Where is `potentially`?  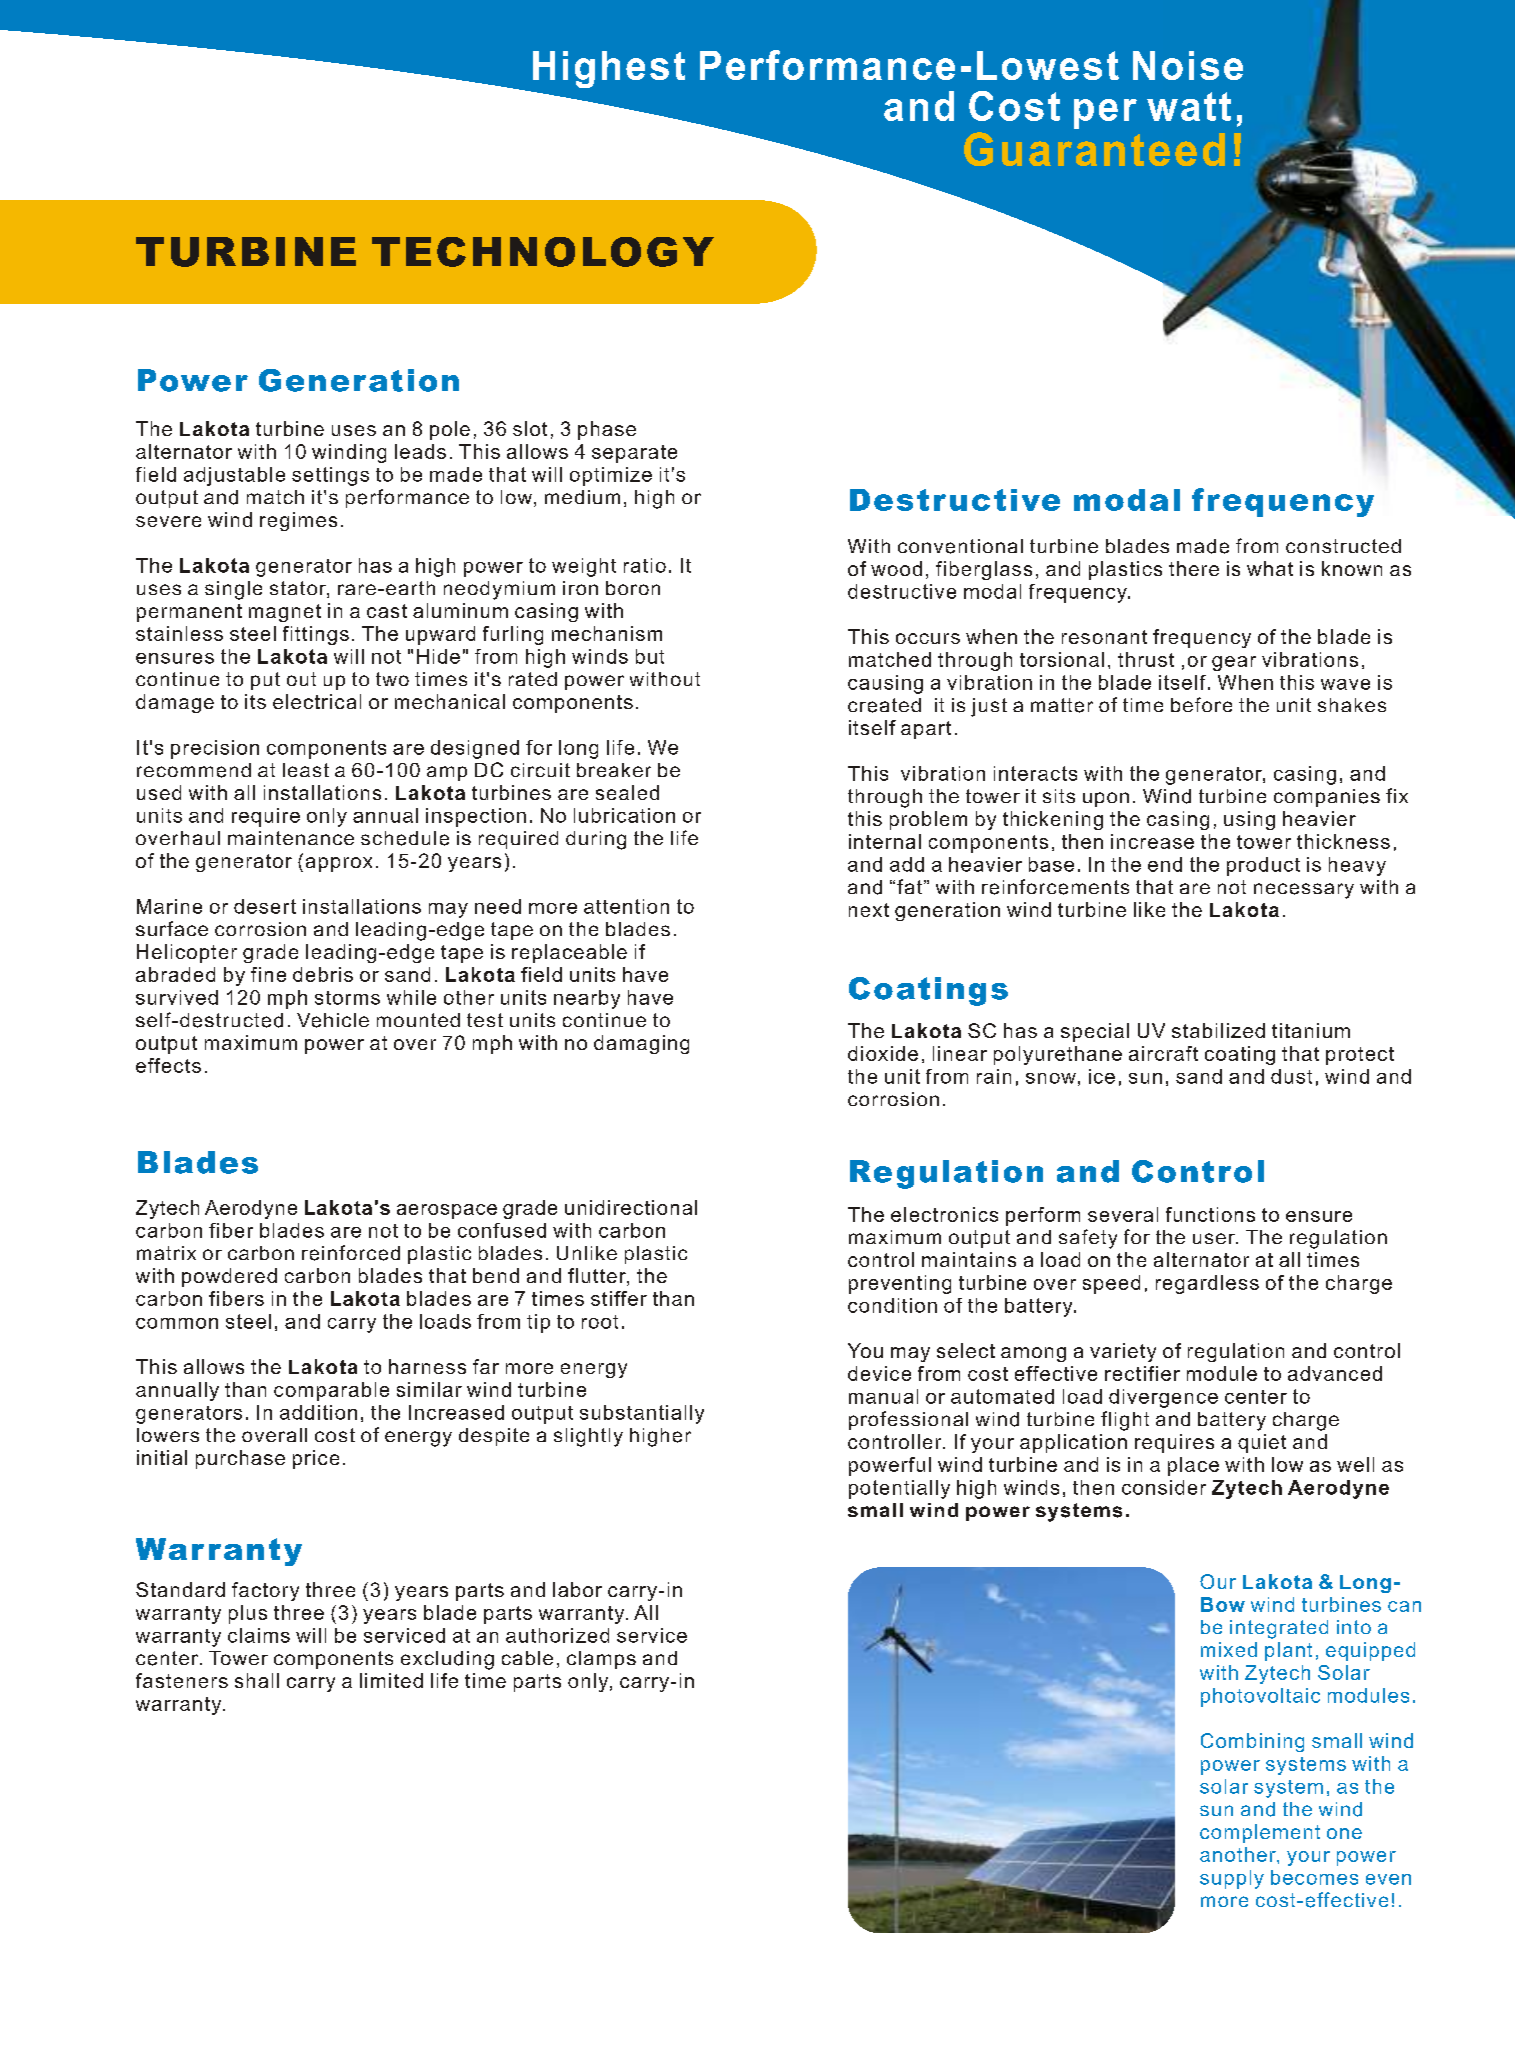 potentially is located at coordinates (899, 1489).
